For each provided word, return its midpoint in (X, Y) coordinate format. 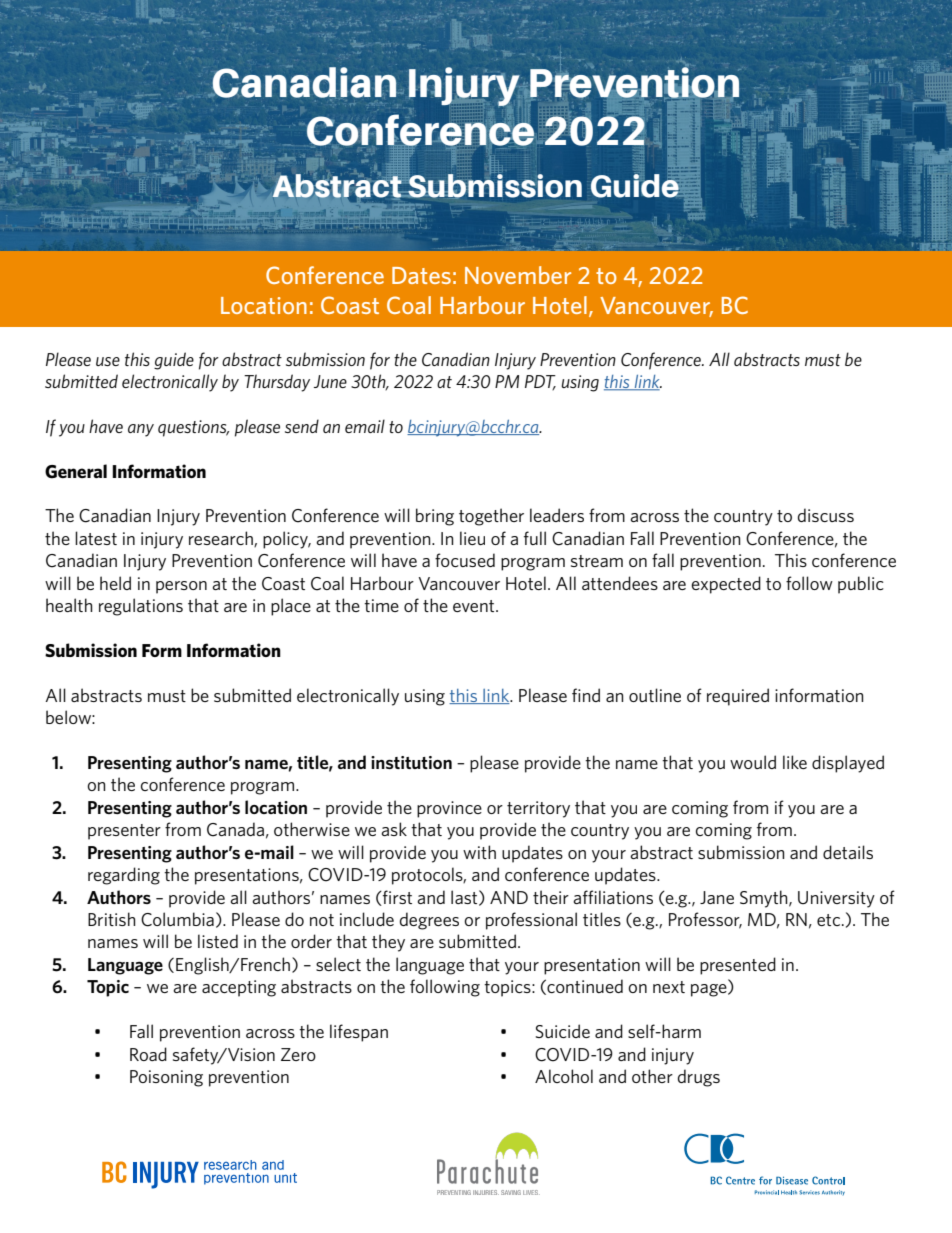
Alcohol (564, 1076)
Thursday (277, 383)
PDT (540, 382)
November (518, 275)
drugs (699, 1078)
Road (148, 1054)
